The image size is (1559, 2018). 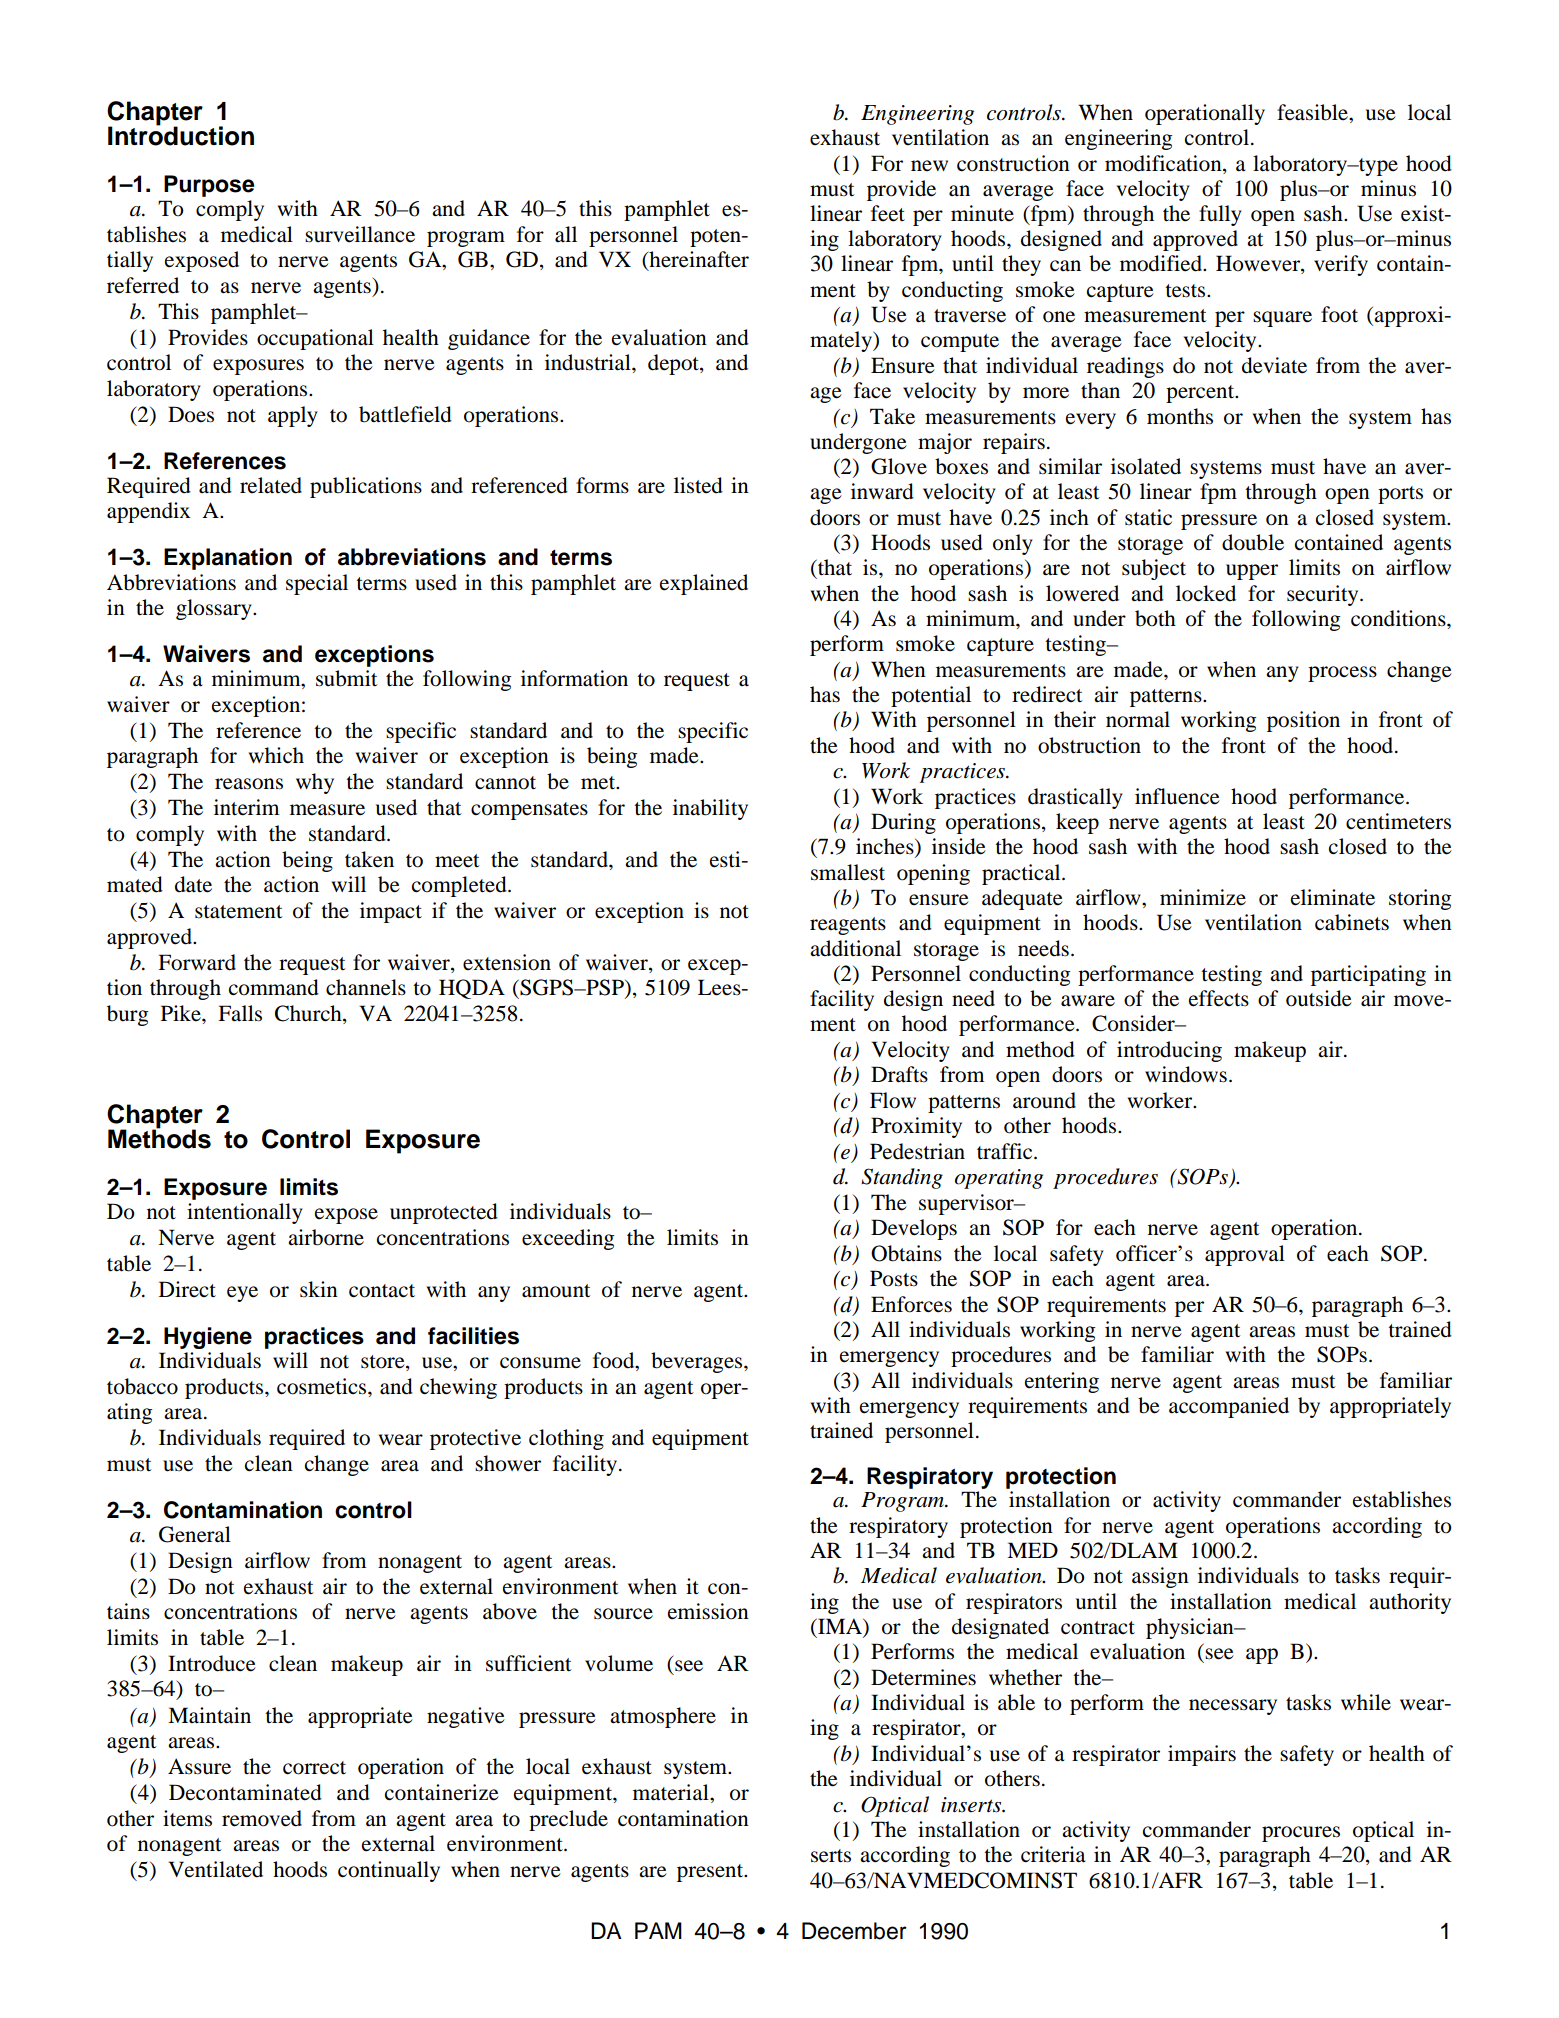 What do you see at coordinates (704, 584) in the screenshot?
I see `explained` at bounding box center [704, 584].
